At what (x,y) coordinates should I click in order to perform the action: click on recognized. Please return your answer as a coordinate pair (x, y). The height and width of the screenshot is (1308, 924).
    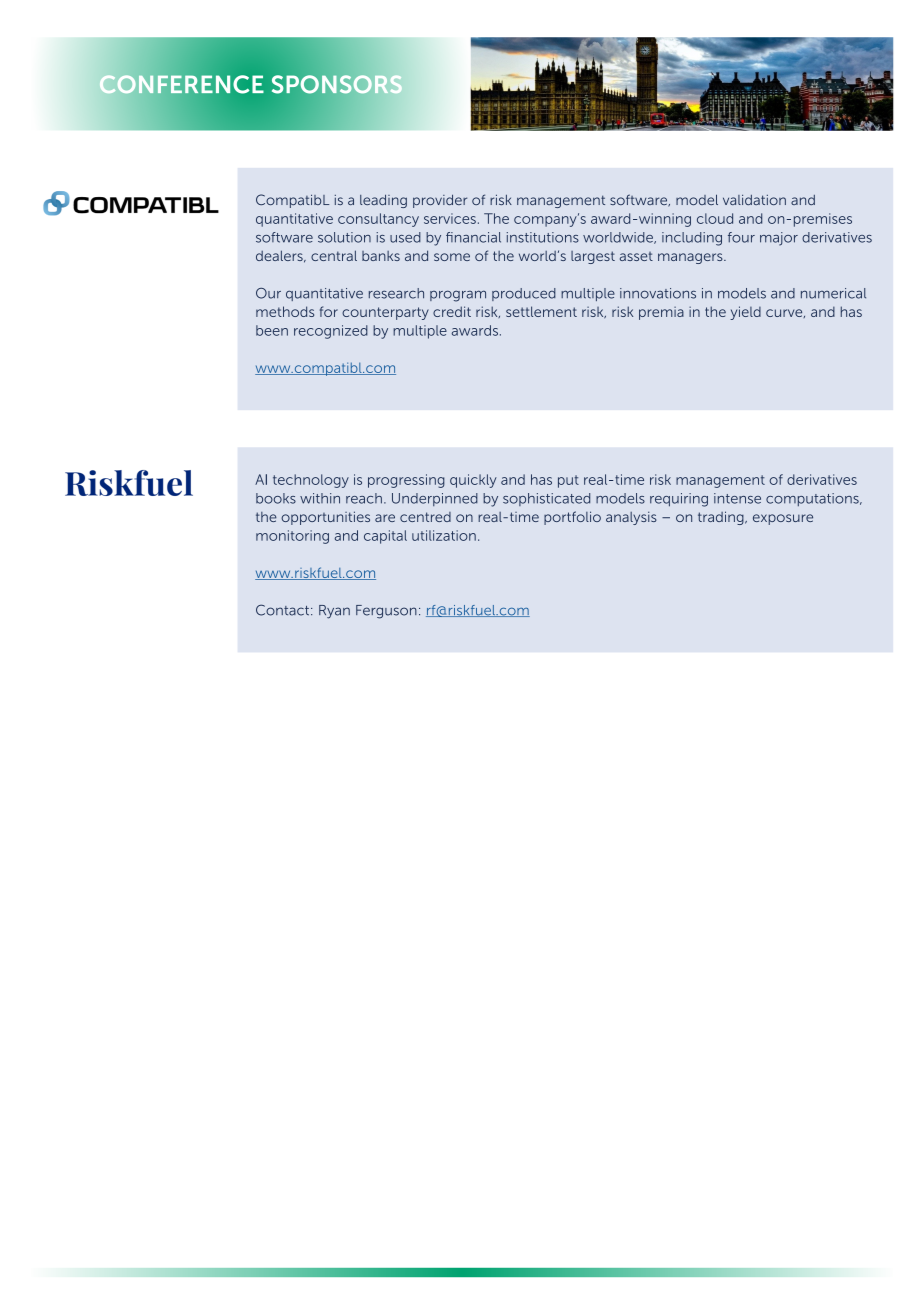
    Looking at the image, I should click on (331, 332).
